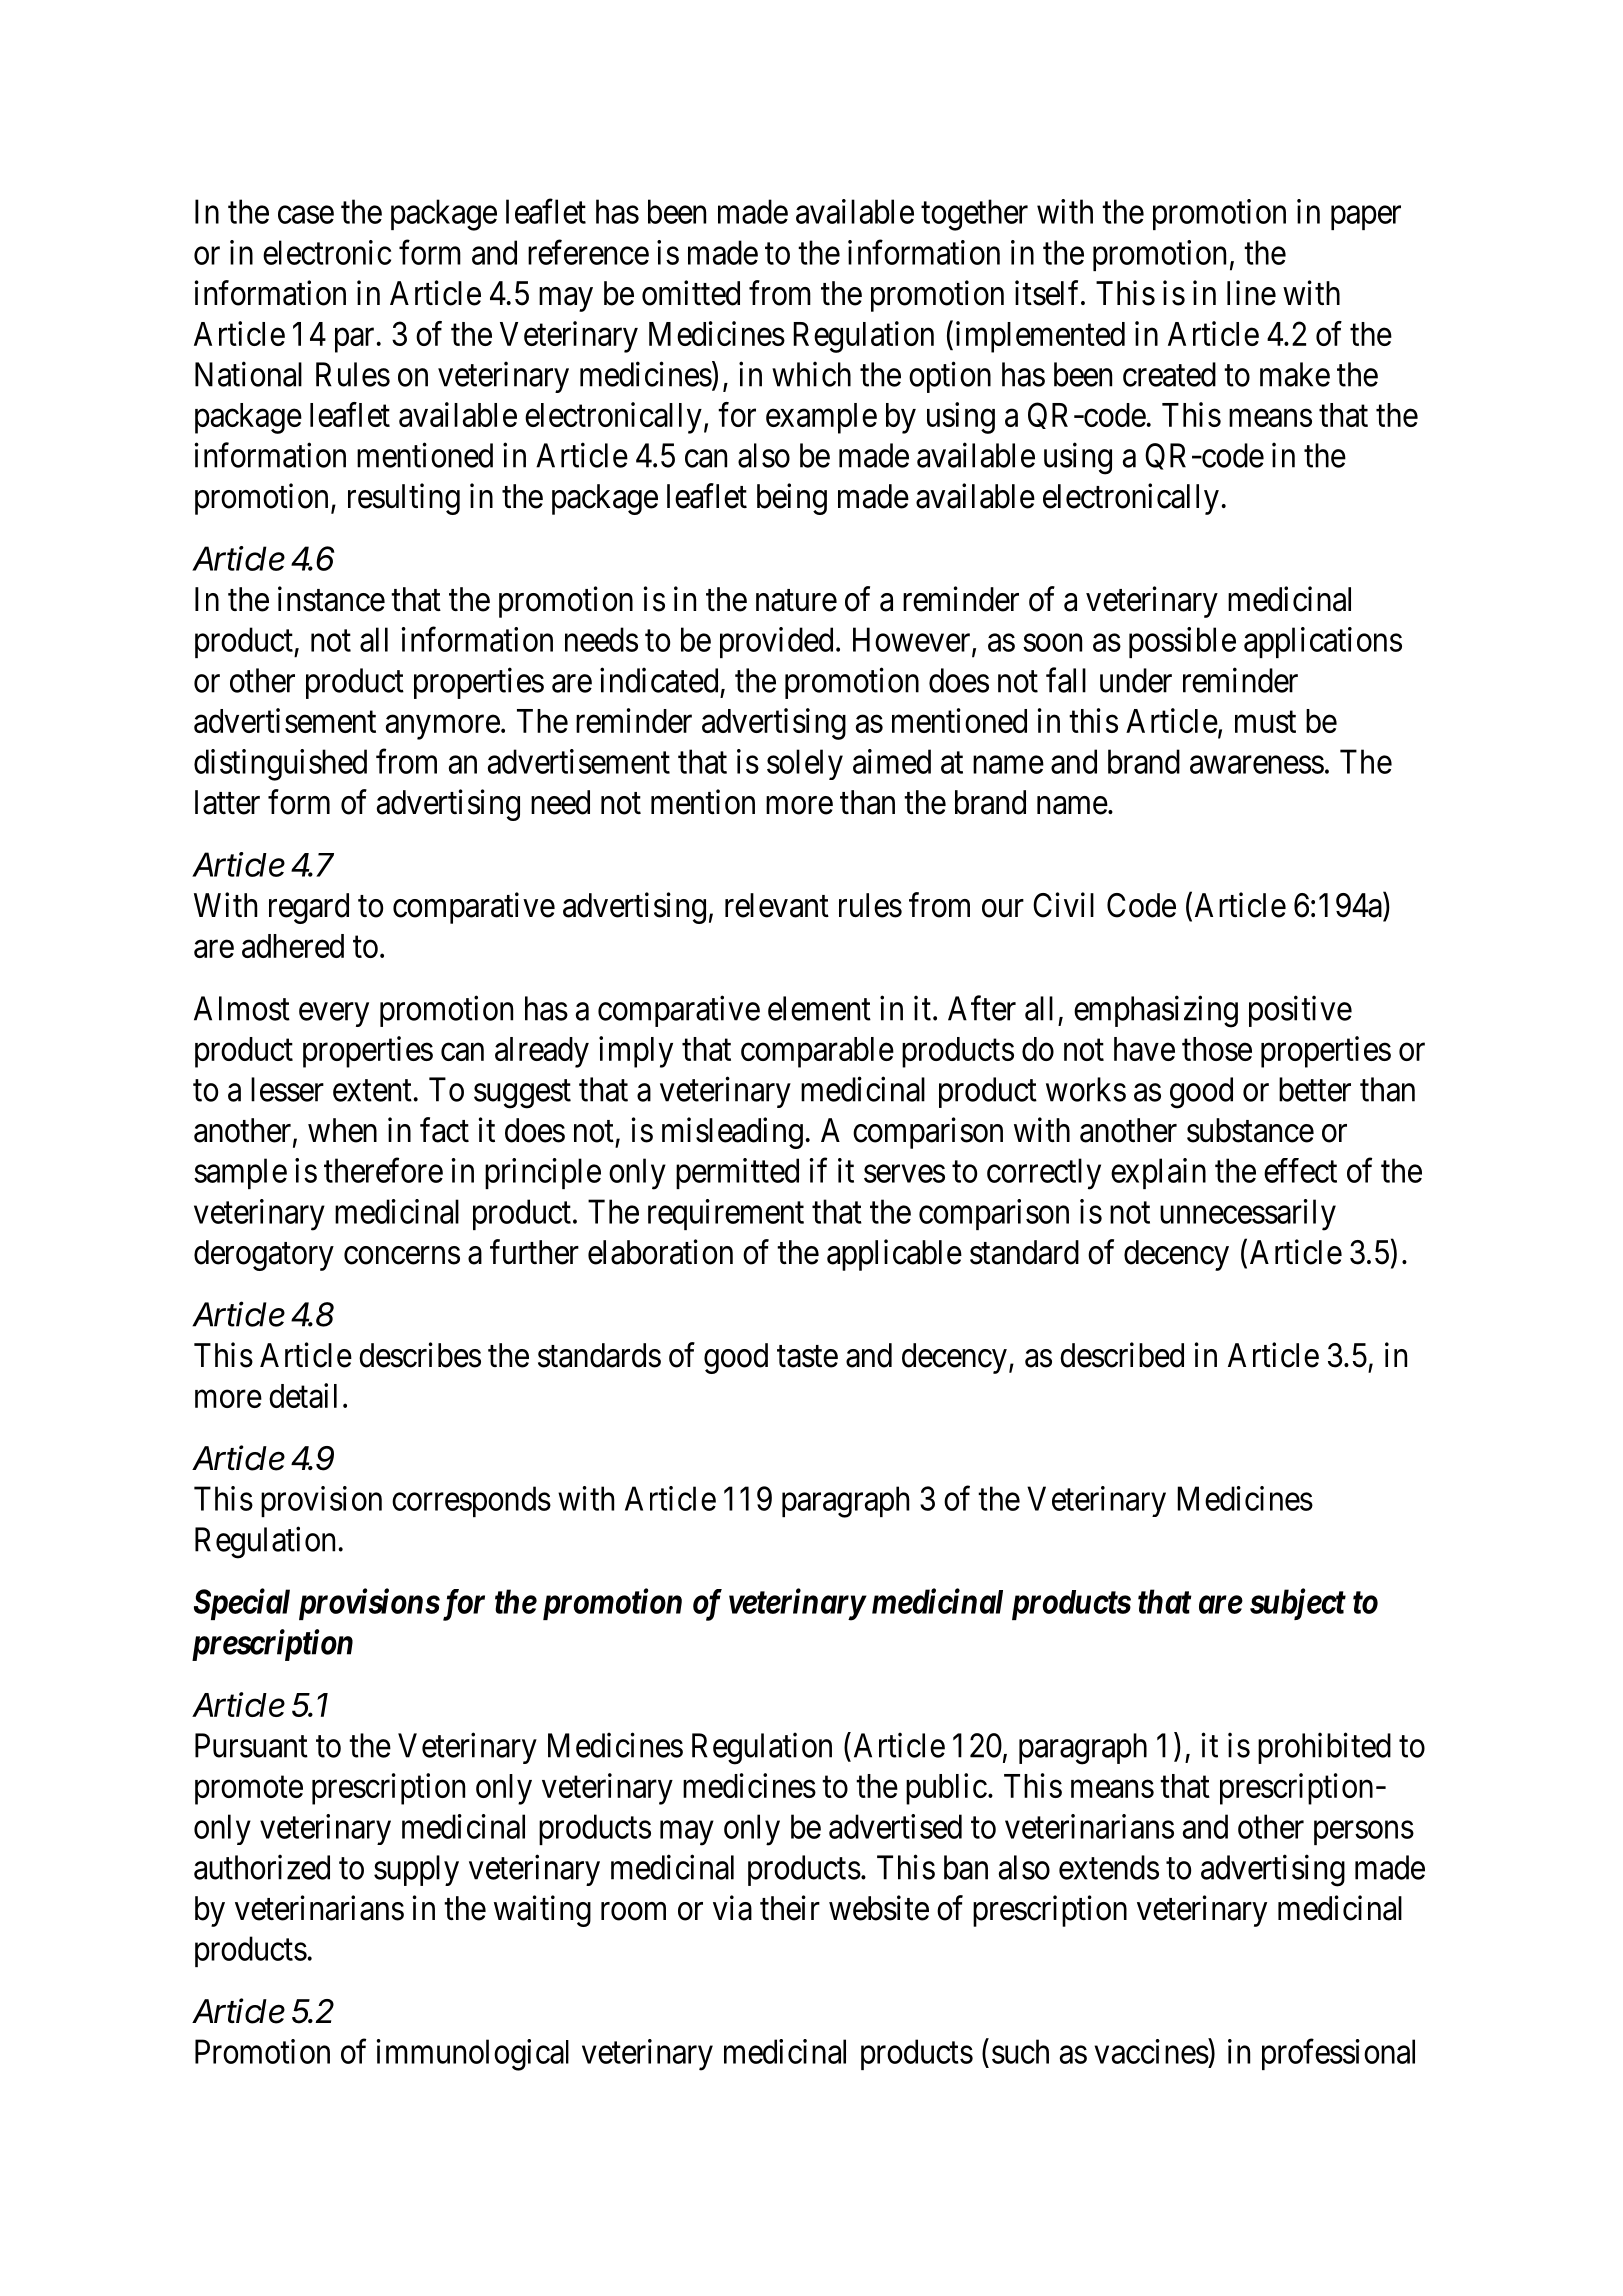  Describe the element at coordinates (807, 1357) in the screenshot. I see `taste` at that location.
